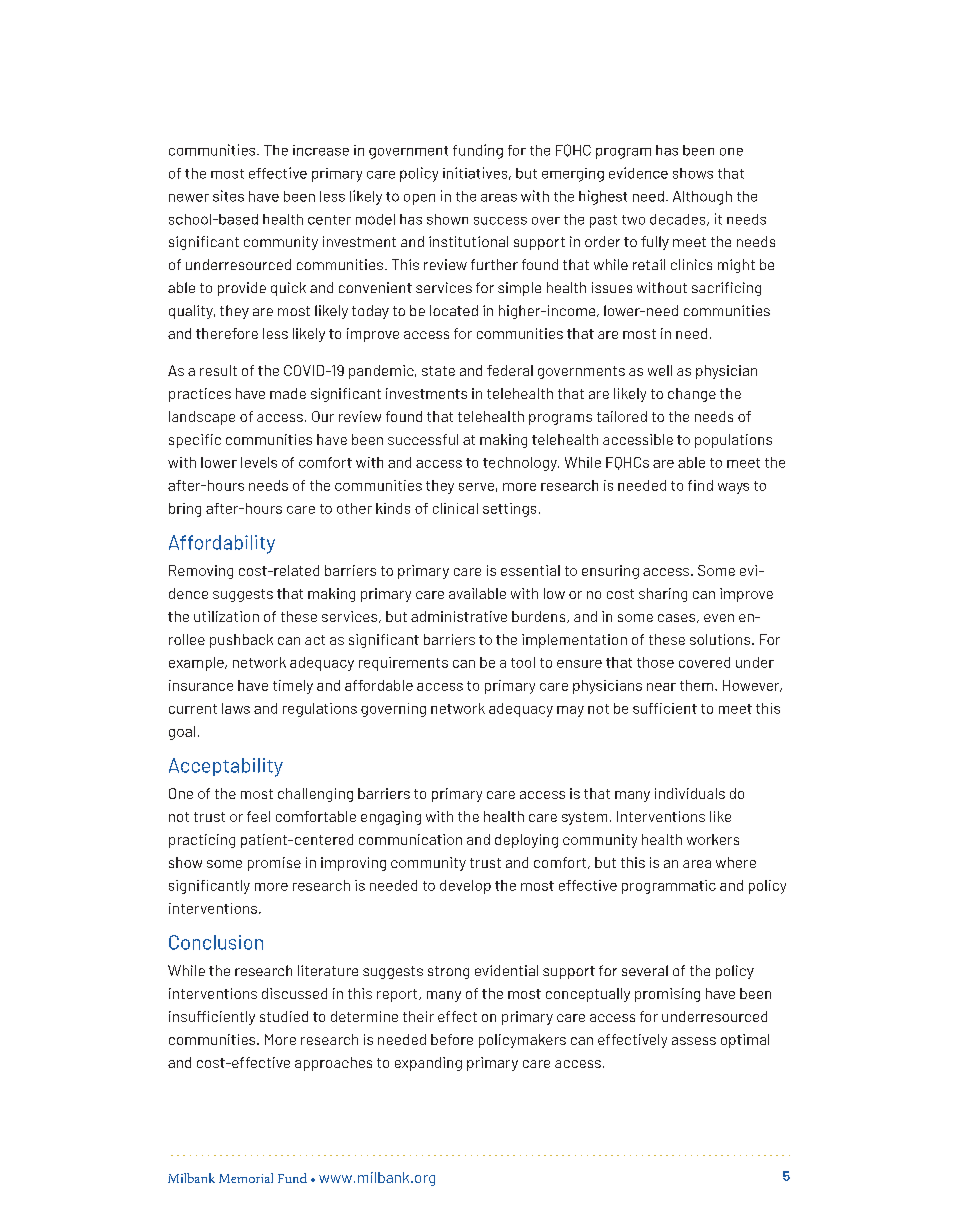  Describe the element at coordinates (459, 616) in the screenshot. I see `administrative` at that location.
